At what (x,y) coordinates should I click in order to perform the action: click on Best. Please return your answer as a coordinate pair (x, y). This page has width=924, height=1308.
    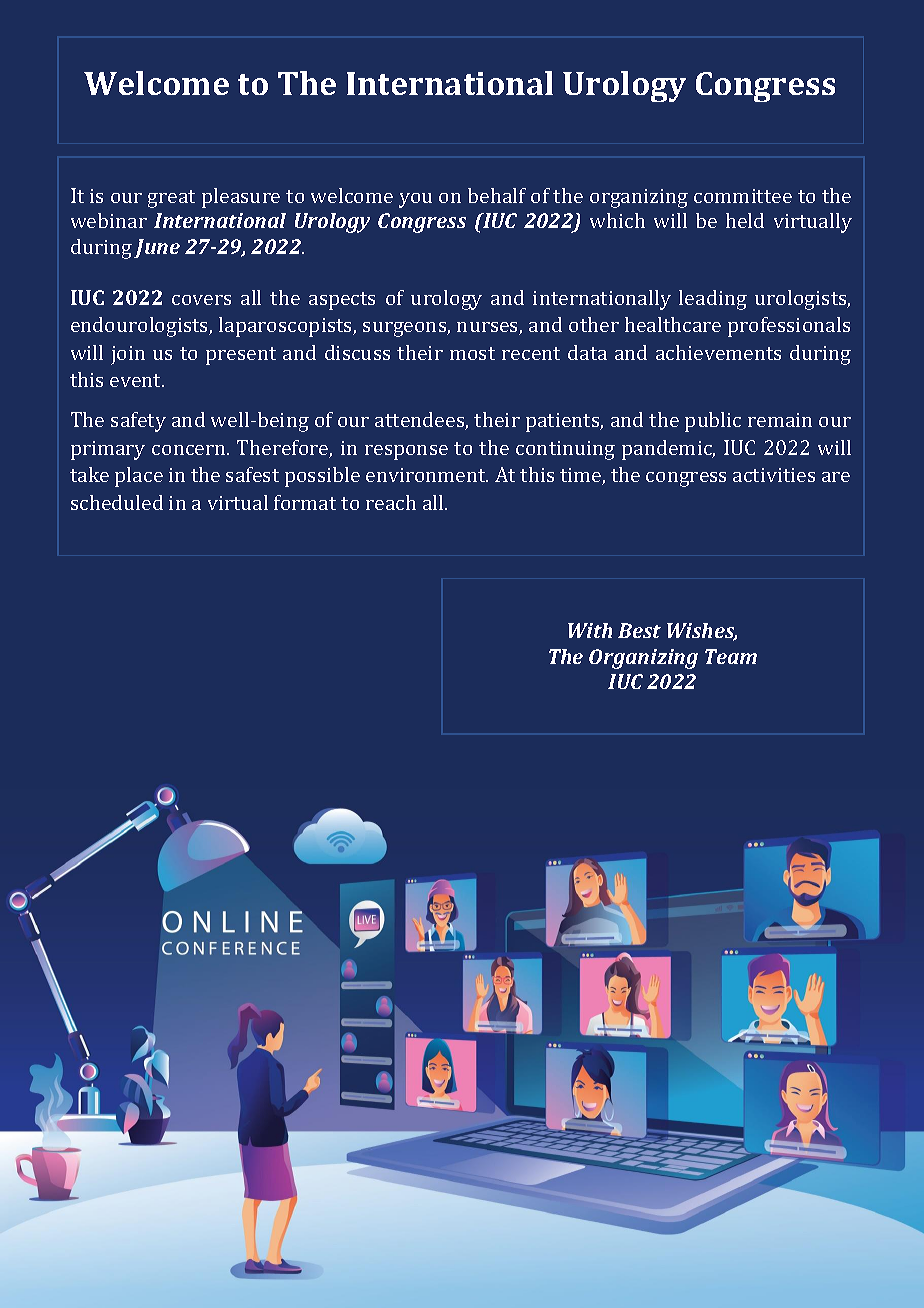
    Looking at the image, I should click on (639, 630).
